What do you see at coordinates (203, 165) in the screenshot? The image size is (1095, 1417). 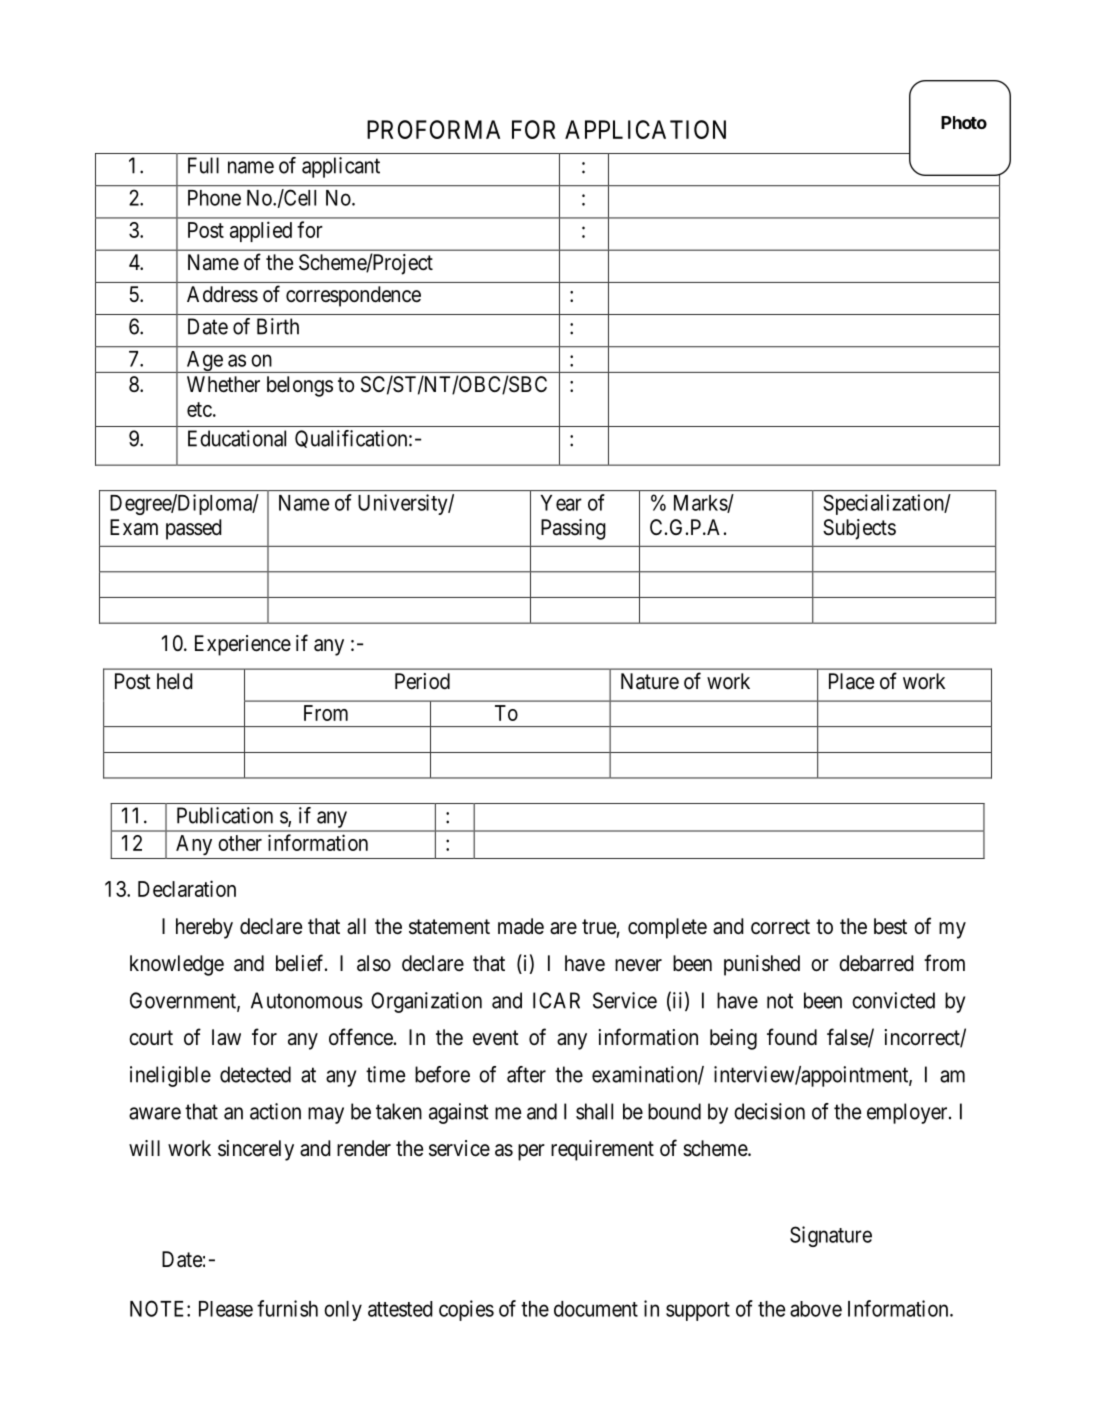 I see `Full` at bounding box center [203, 165].
